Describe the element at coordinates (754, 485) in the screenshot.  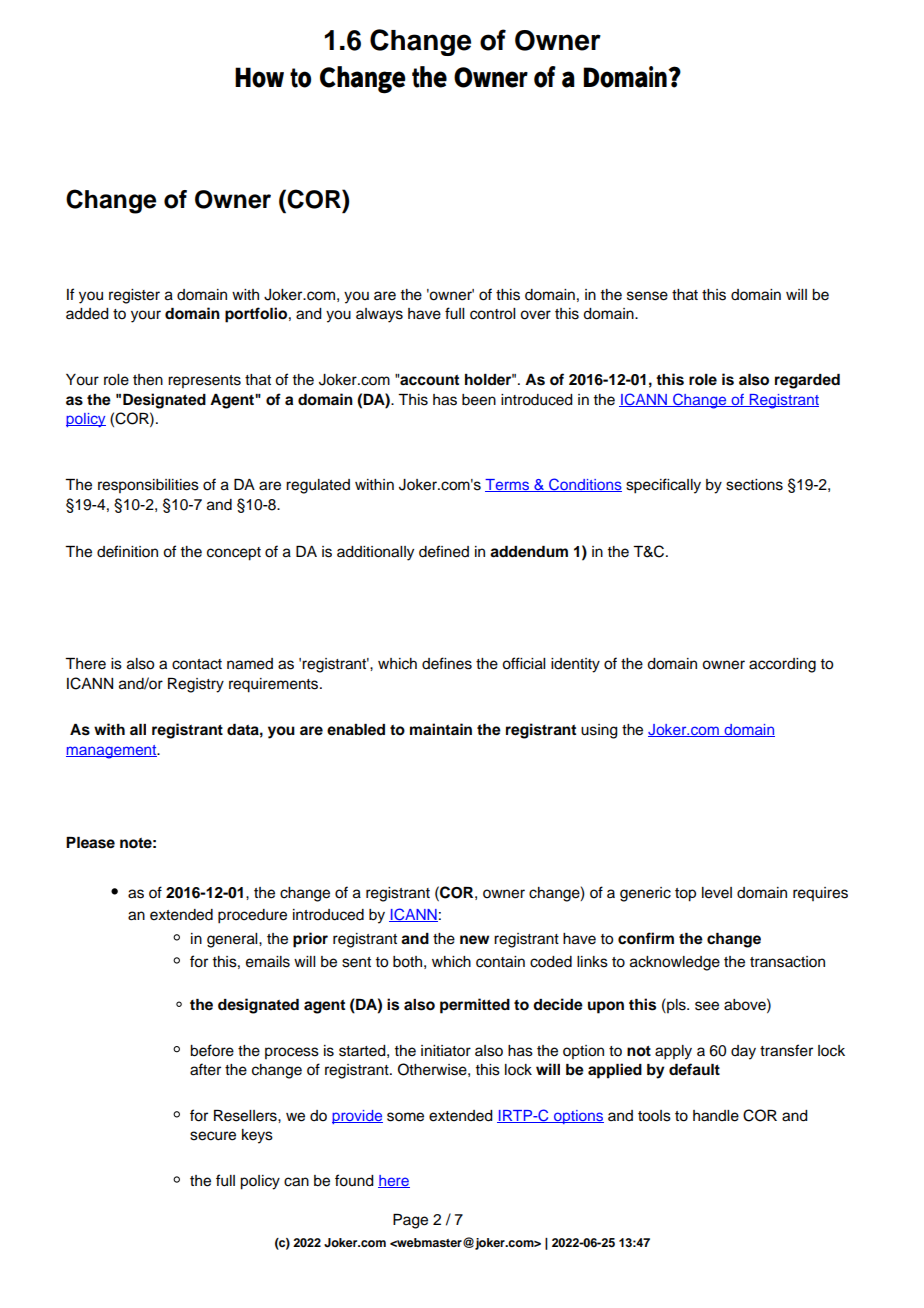
I see `sections` at that location.
